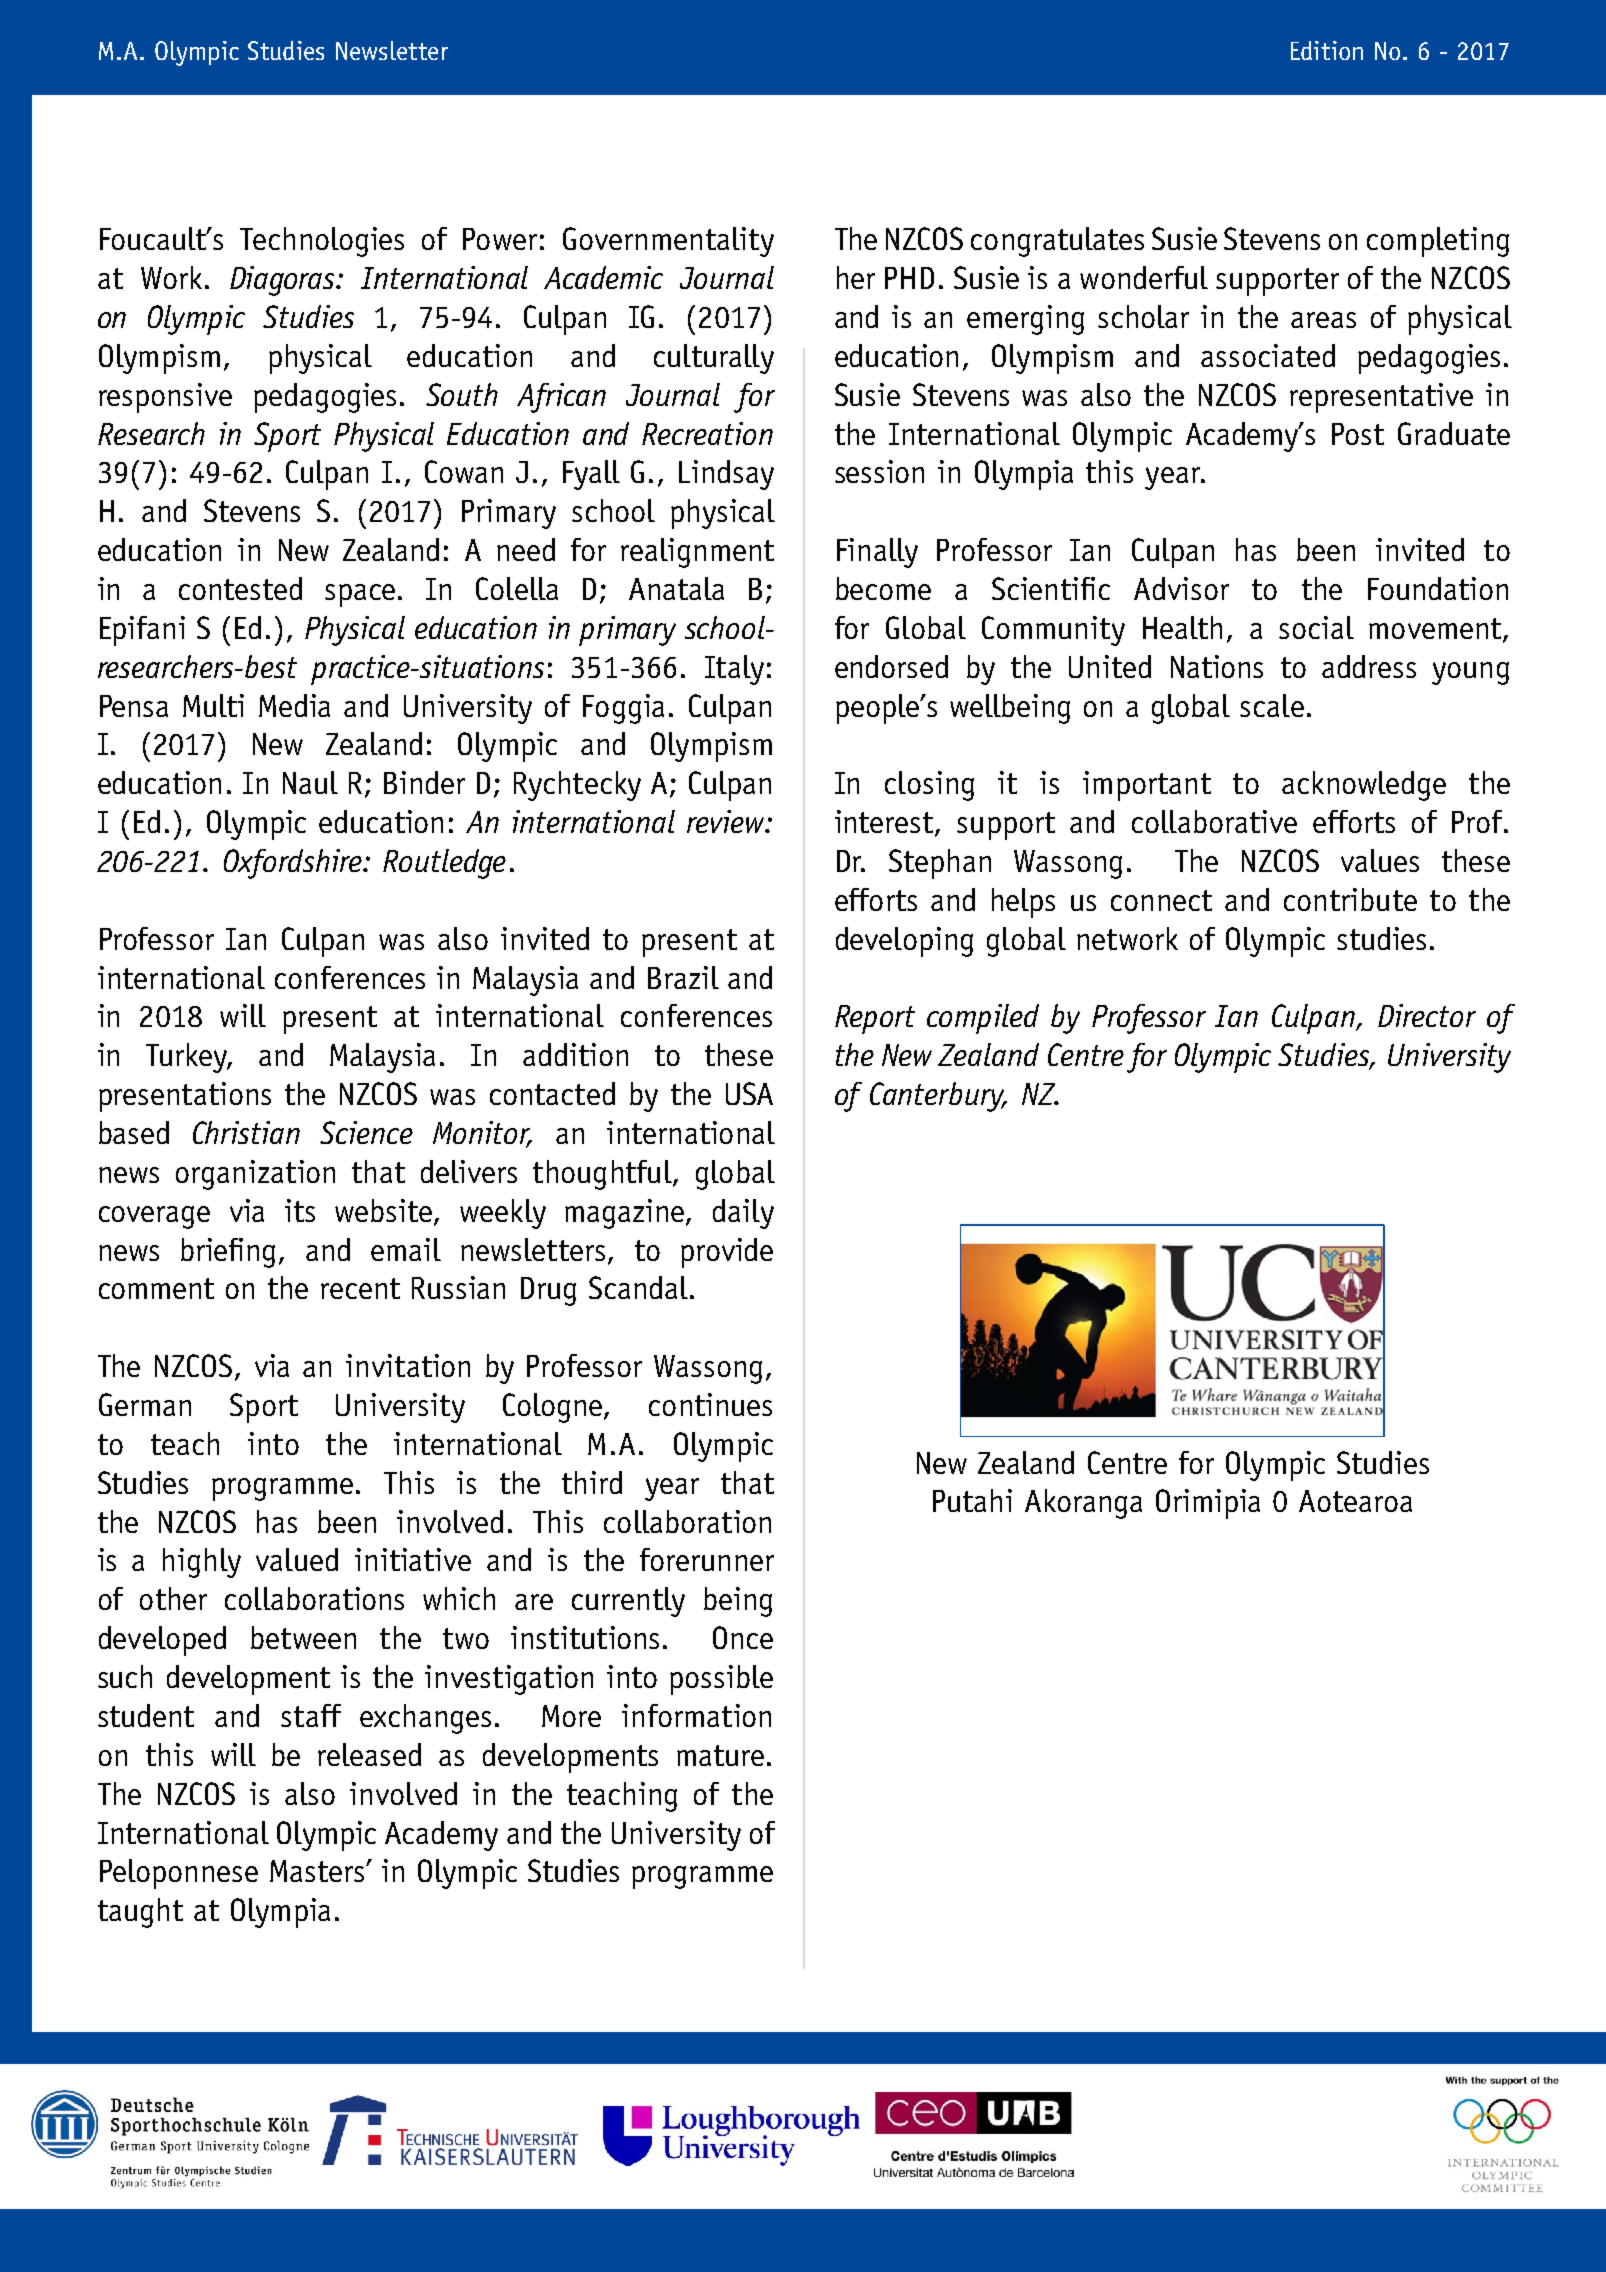 The width and height of the screenshot is (1606, 2272). What do you see at coordinates (294, 864) in the screenshot?
I see `Oxfordshire` at bounding box center [294, 864].
